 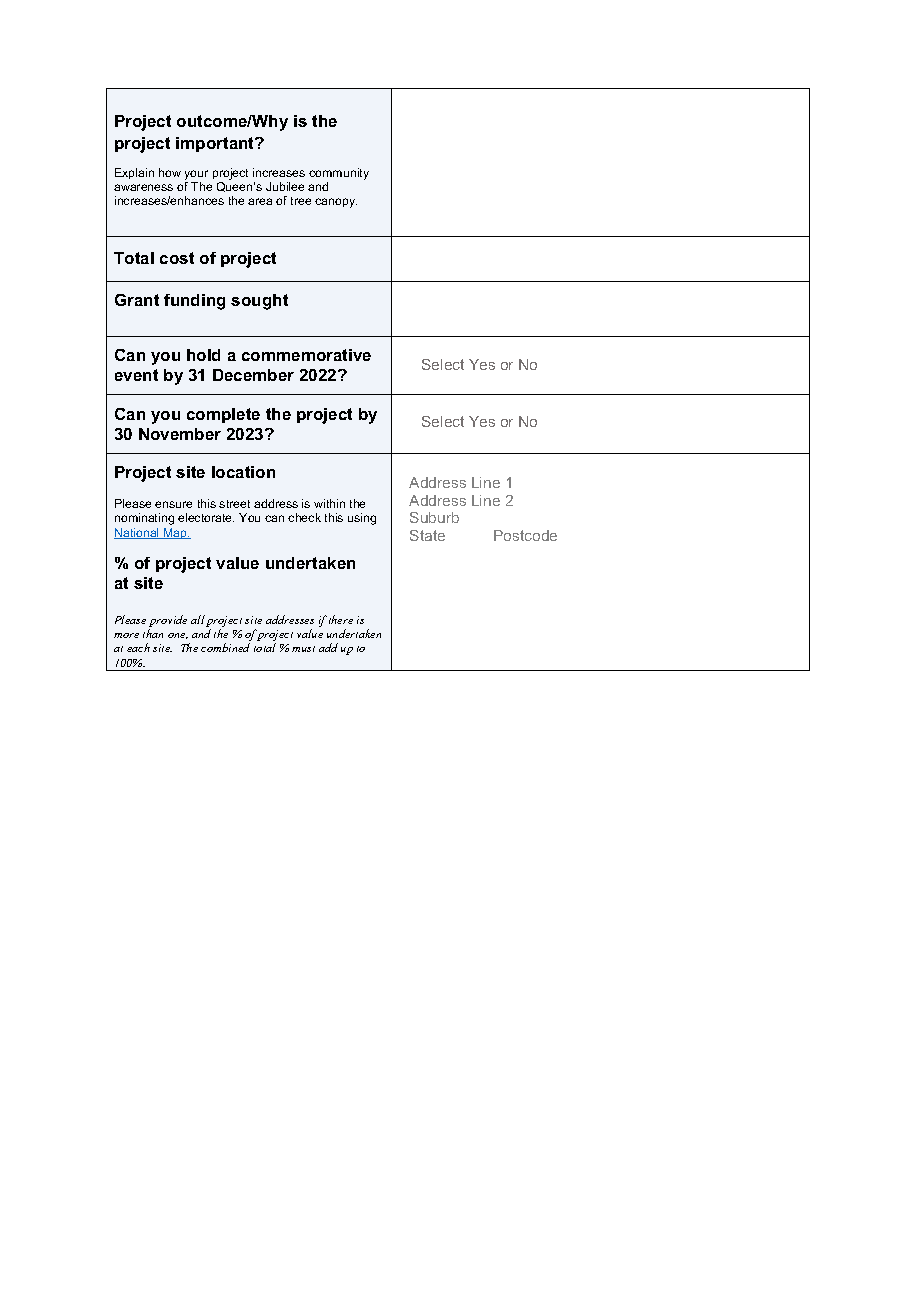 What do you see at coordinates (170, 172) in the screenshot?
I see `how` at bounding box center [170, 172].
